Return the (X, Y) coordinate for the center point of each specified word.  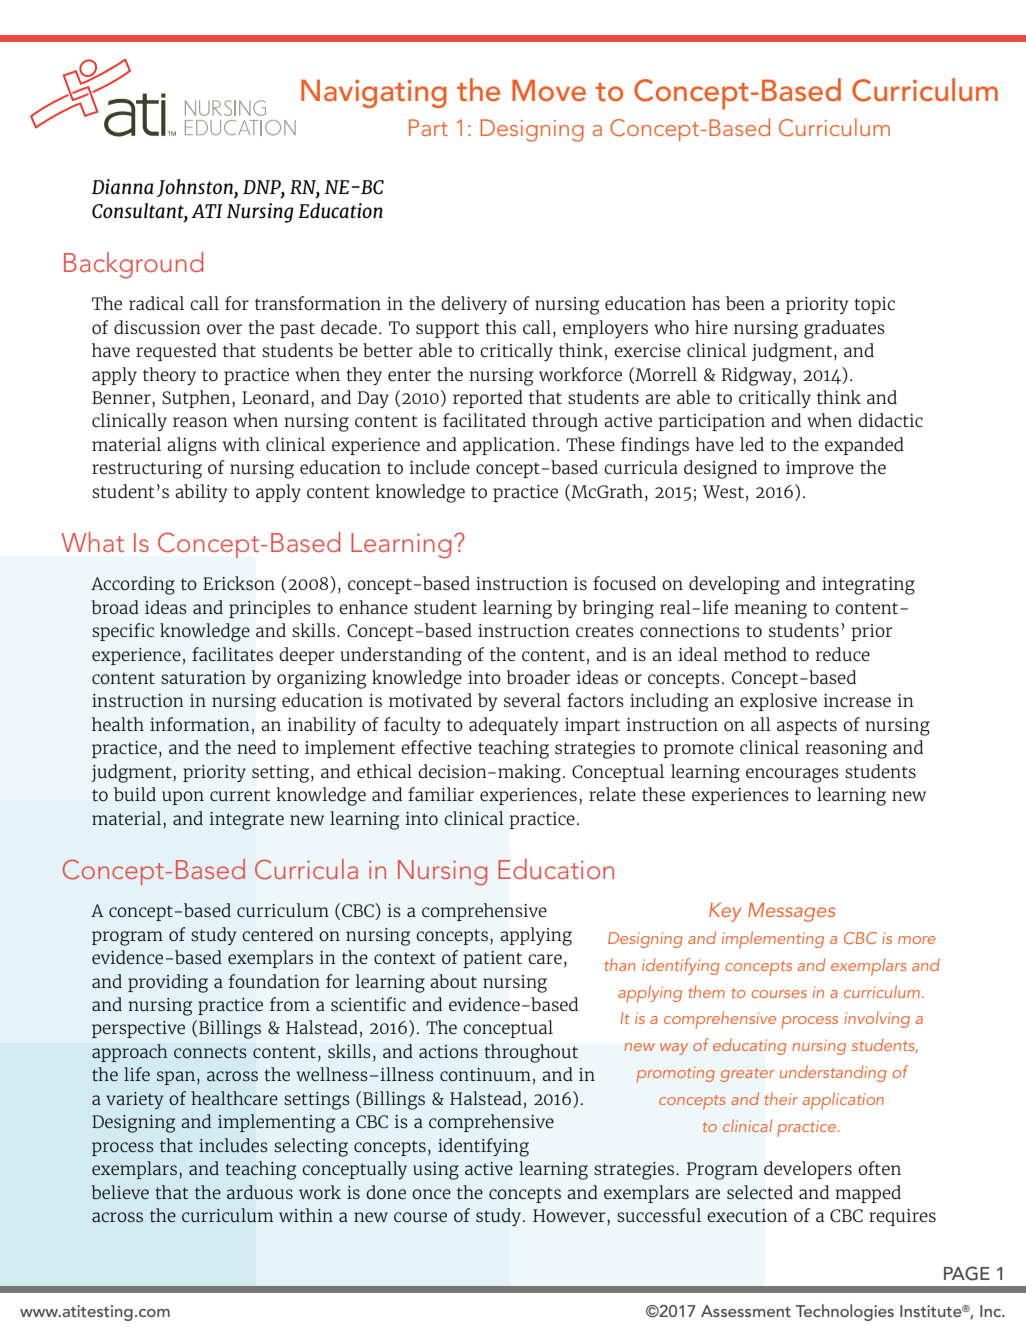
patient (492, 959)
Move (549, 90)
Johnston (196, 189)
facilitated (484, 420)
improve (820, 469)
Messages (791, 912)
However (570, 1215)
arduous (260, 1192)
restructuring (147, 470)
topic (874, 305)
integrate (246, 821)
